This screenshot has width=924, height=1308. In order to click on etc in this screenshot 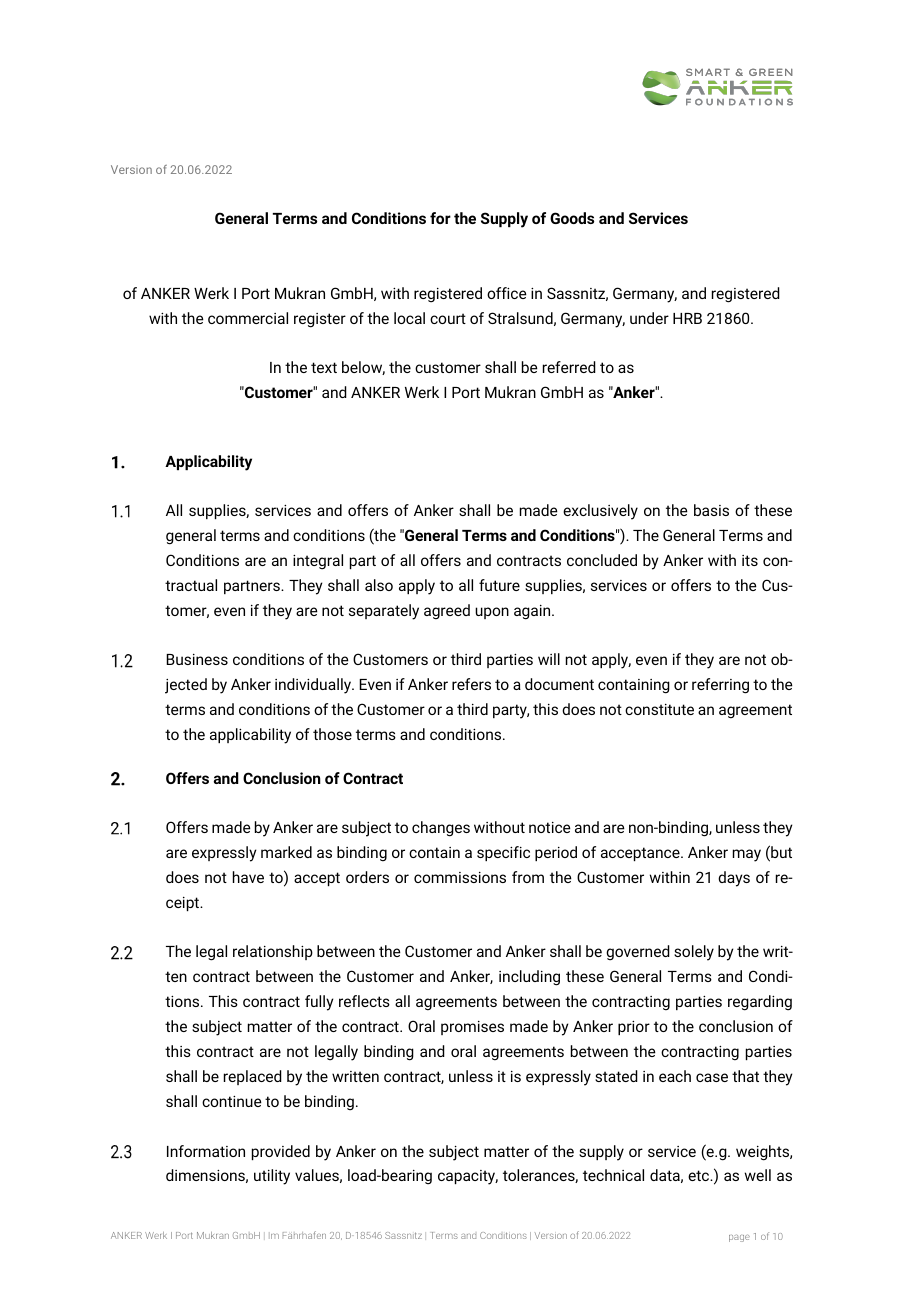, I will do `click(700, 1175)`.
